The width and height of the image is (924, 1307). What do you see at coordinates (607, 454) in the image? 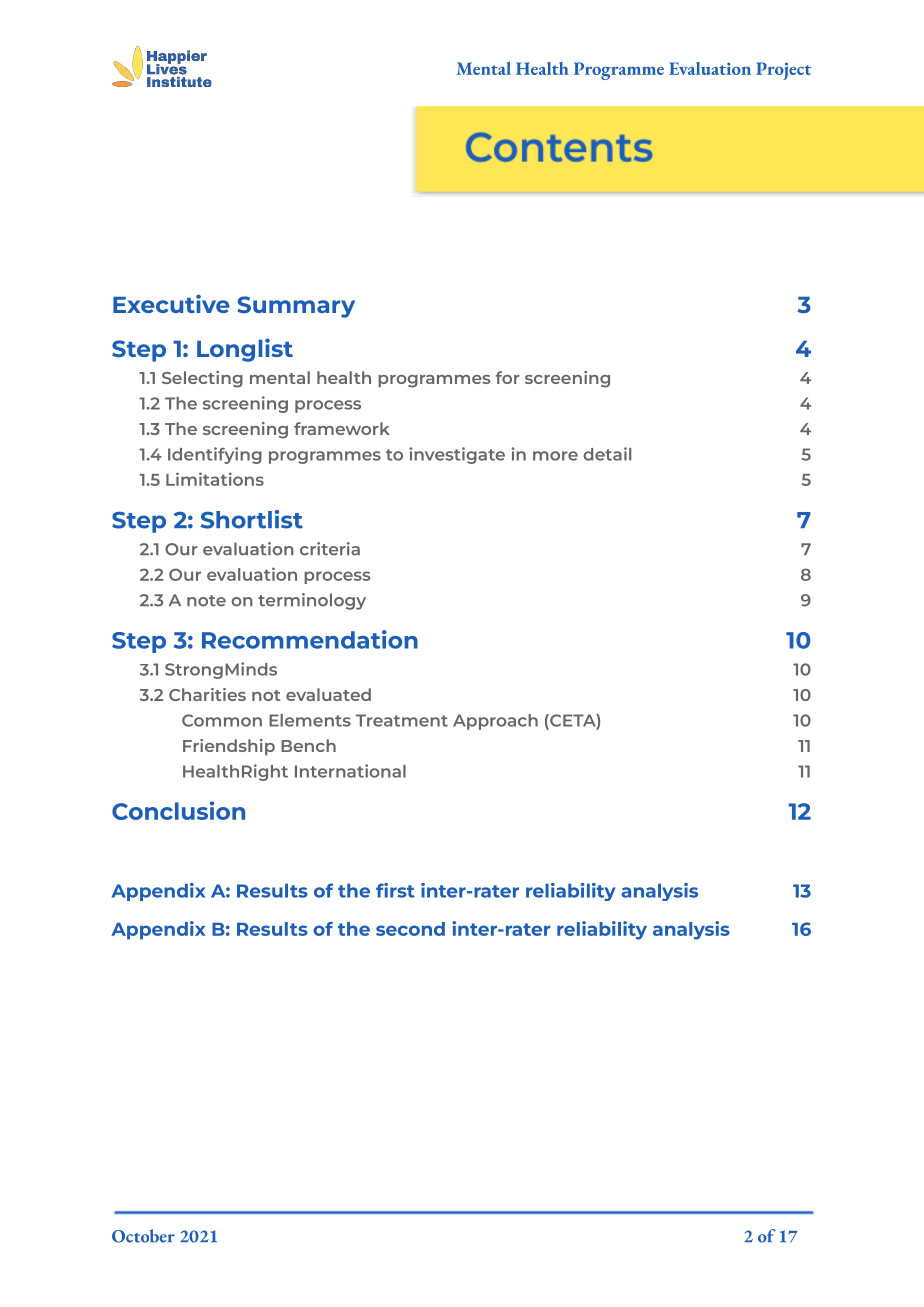
I see `detail` at bounding box center [607, 454].
